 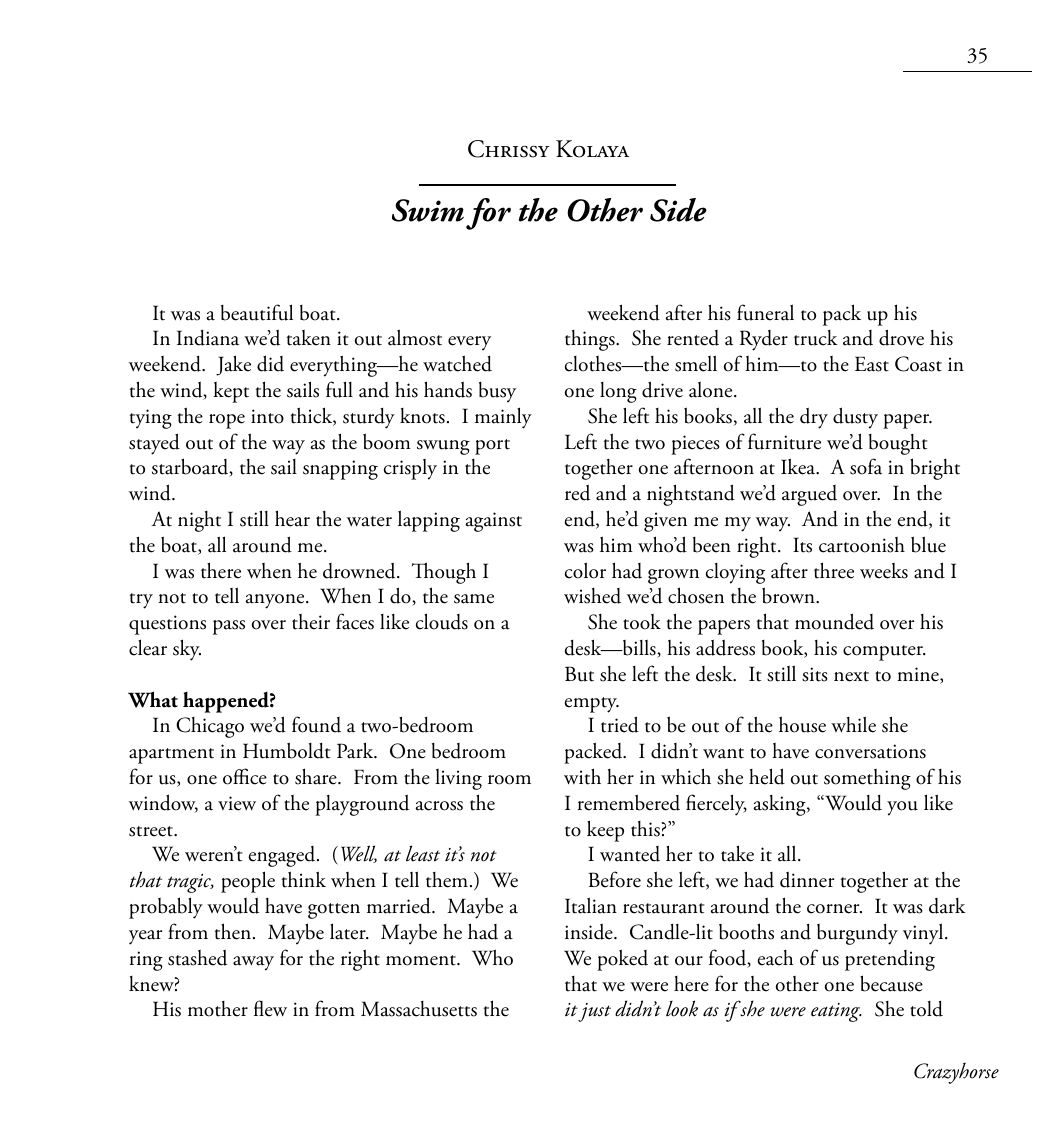 I want to click on Swim, so click(x=428, y=210).
